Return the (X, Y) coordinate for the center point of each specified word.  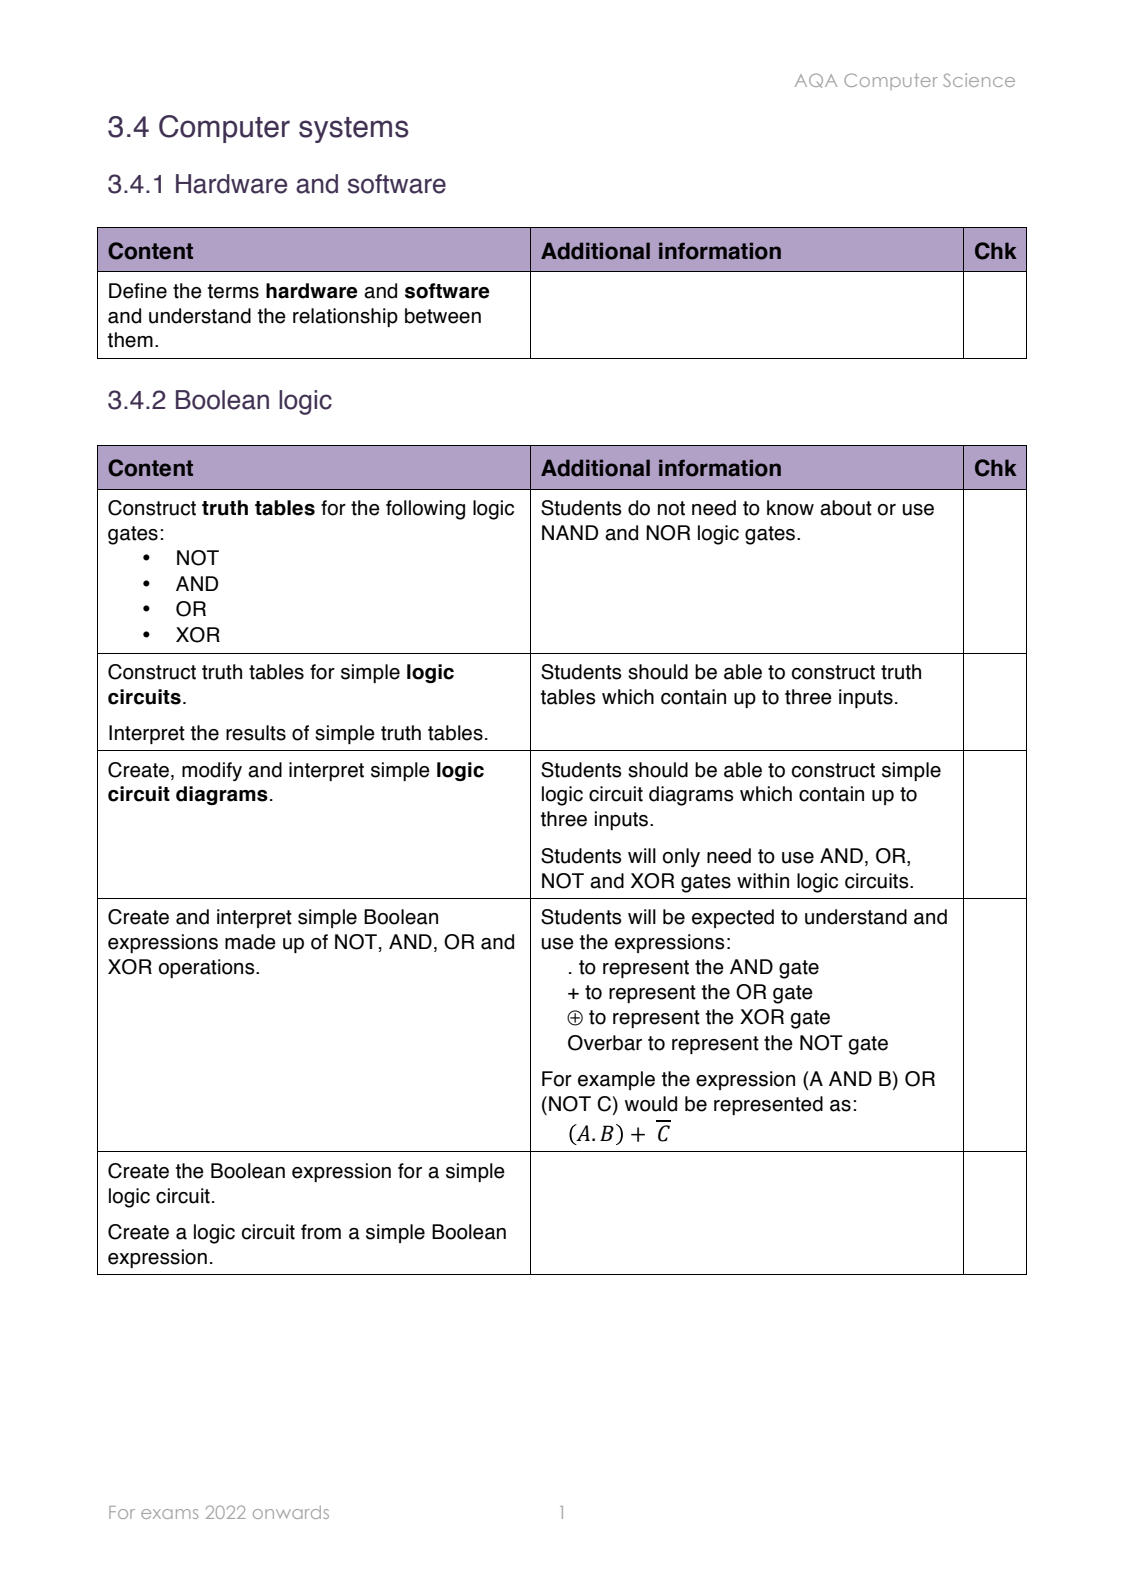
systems (354, 130)
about (846, 508)
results (256, 733)
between (443, 316)
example (616, 1080)
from (321, 1232)
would (651, 1104)
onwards (291, 1512)
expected (733, 918)
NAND (570, 532)
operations (208, 968)
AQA (816, 80)
